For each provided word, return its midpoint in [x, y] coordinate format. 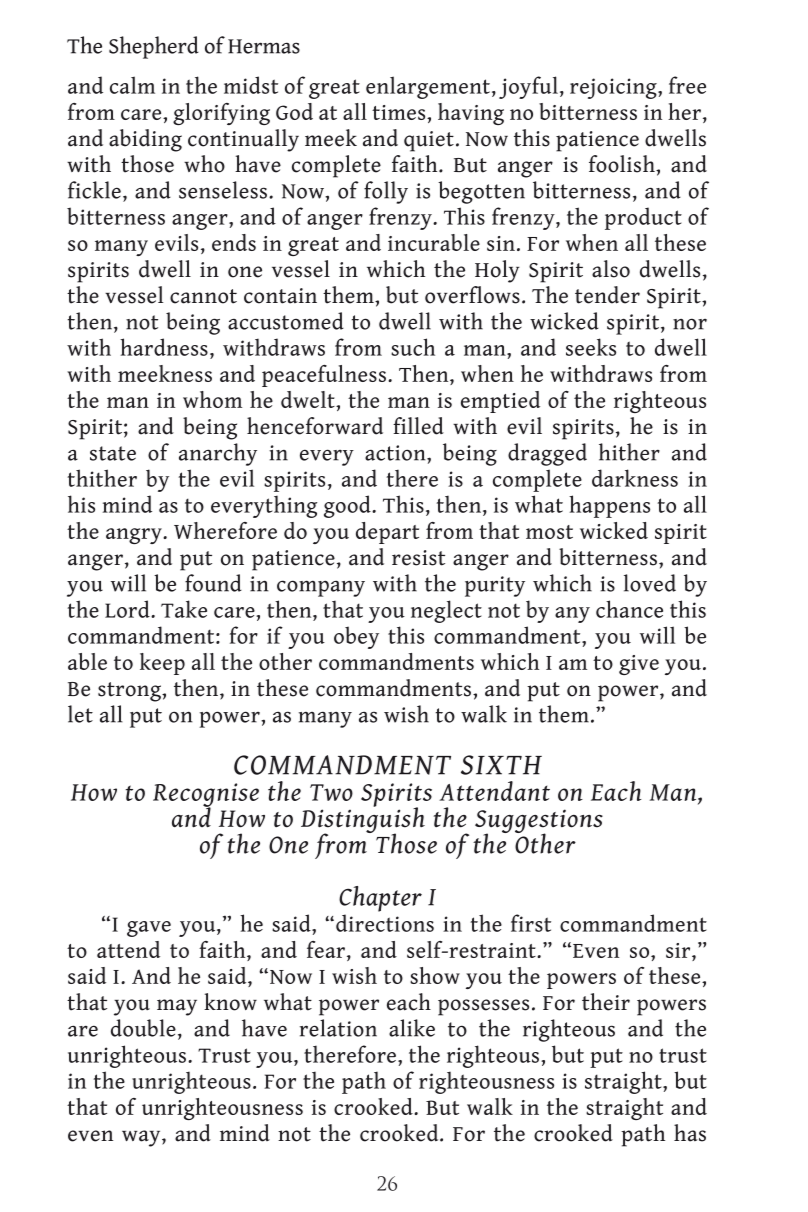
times [400, 112]
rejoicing [614, 88]
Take [184, 609]
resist [418, 558]
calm [132, 85]
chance [629, 609]
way [142, 1138]
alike [412, 1028]
